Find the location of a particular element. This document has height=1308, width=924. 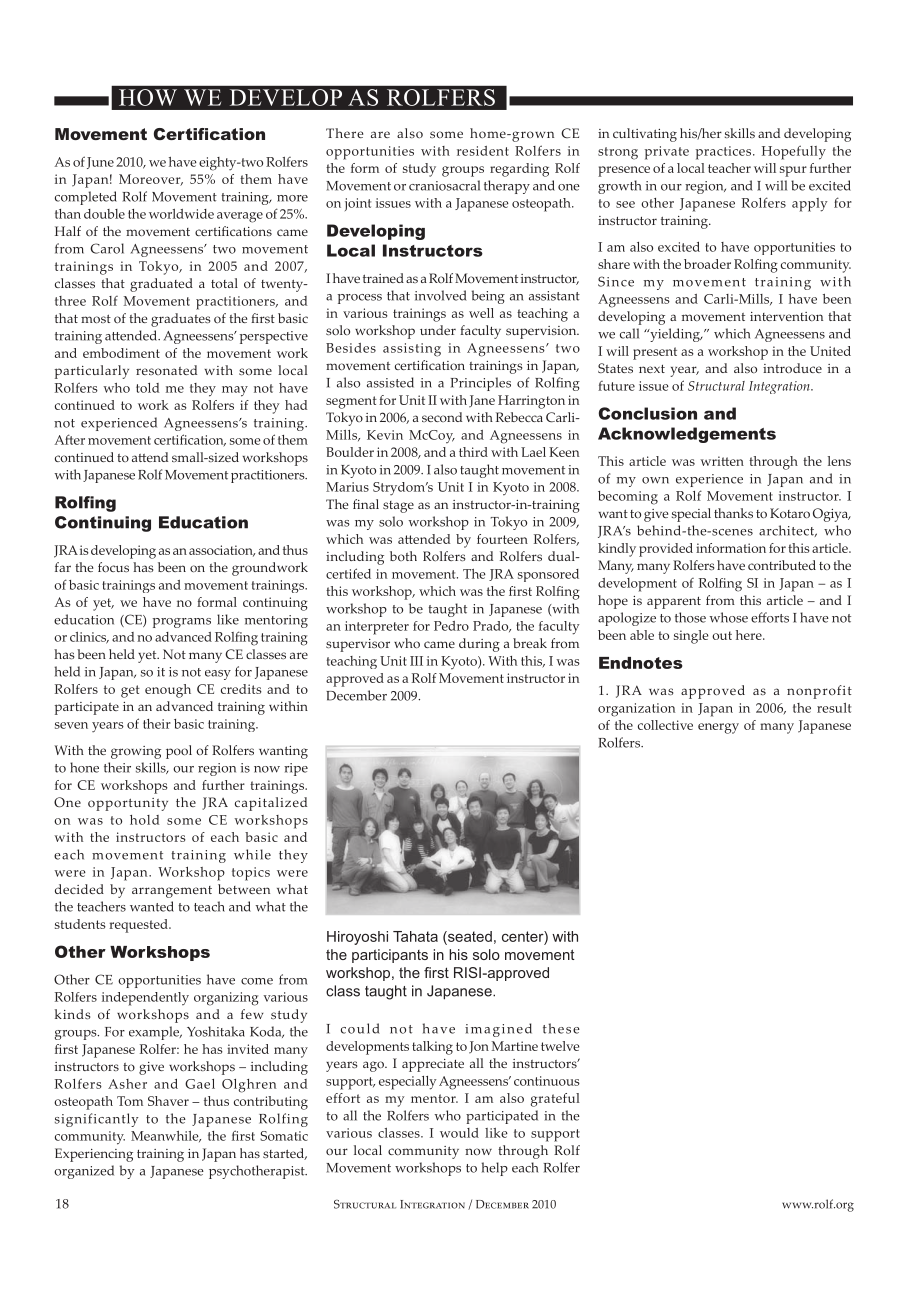

craniosacral is located at coordinates (444, 185).
